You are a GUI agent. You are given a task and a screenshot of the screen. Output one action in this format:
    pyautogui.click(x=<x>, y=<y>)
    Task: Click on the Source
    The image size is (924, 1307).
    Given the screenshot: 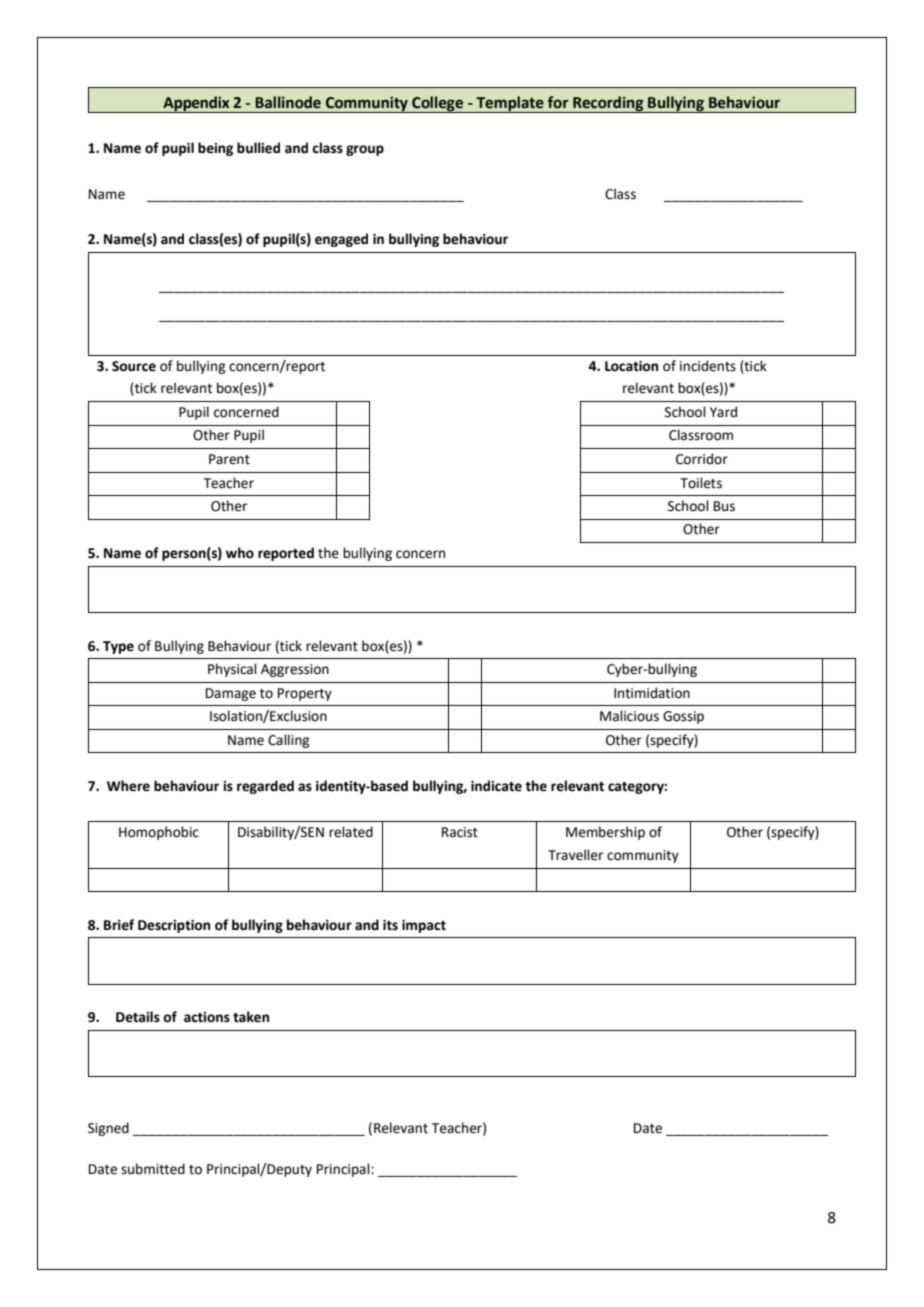 What is the action you would take?
    pyautogui.click(x=134, y=366)
